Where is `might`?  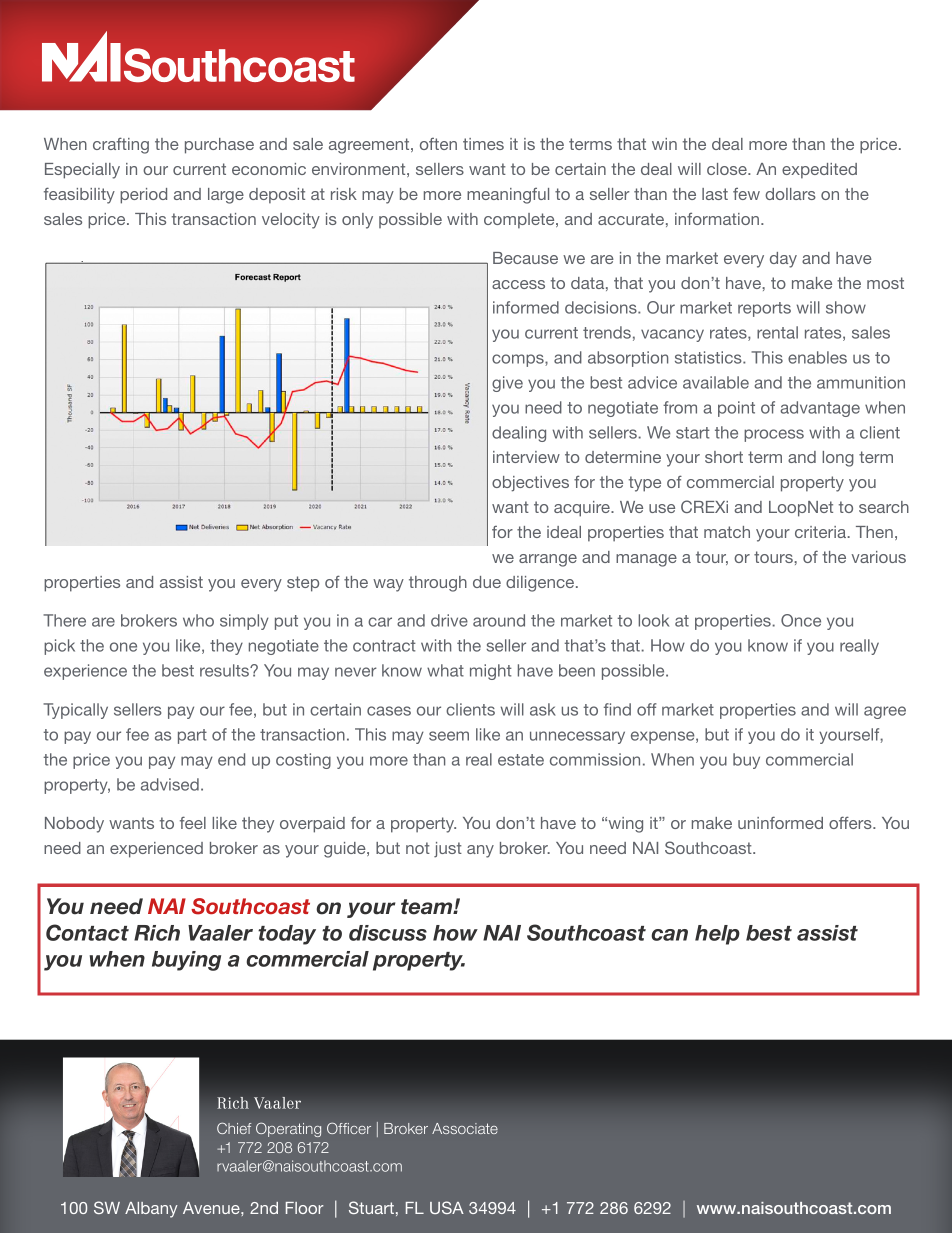 might is located at coordinates (491, 672).
